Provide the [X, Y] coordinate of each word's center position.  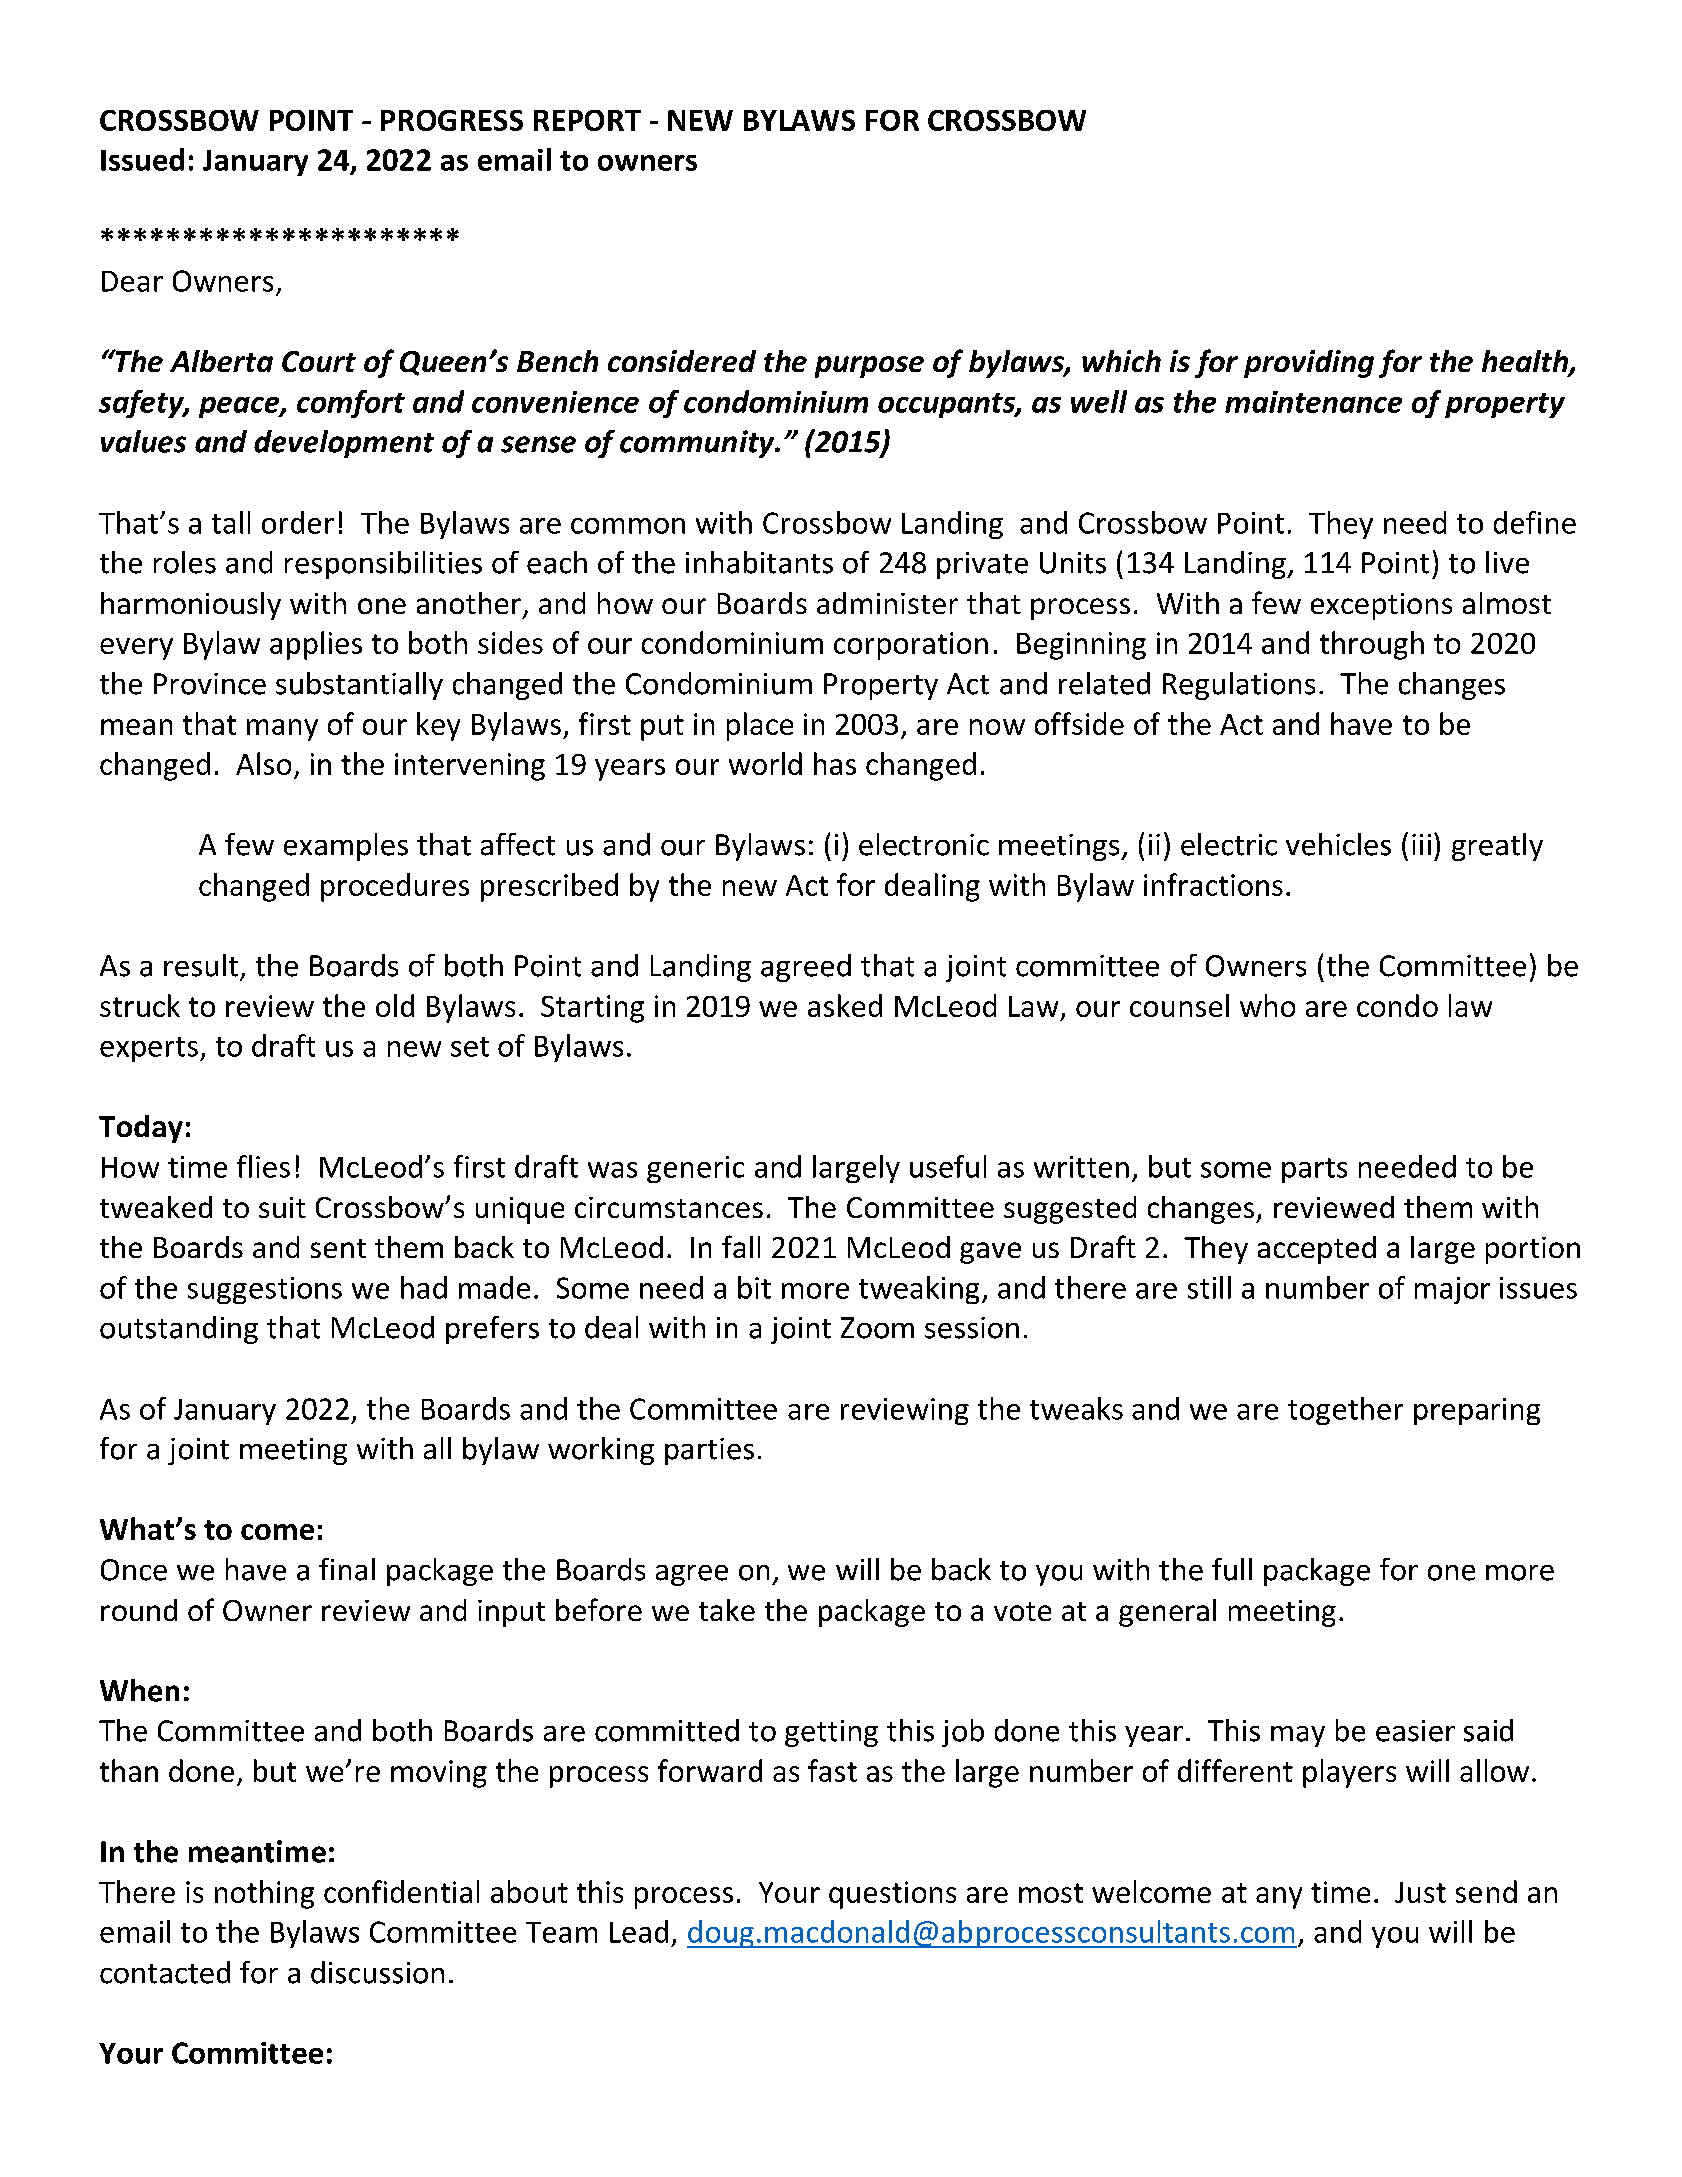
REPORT [587, 120]
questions [892, 1895]
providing [1309, 364]
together [1345, 1411]
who [1267, 1005]
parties [709, 1451]
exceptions [1381, 606]
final [347, 1569]
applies [316, 645]
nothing [264, 1894]
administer [887, 603]
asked [845, 1005]
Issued [142, 159]
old [395, 1005]
